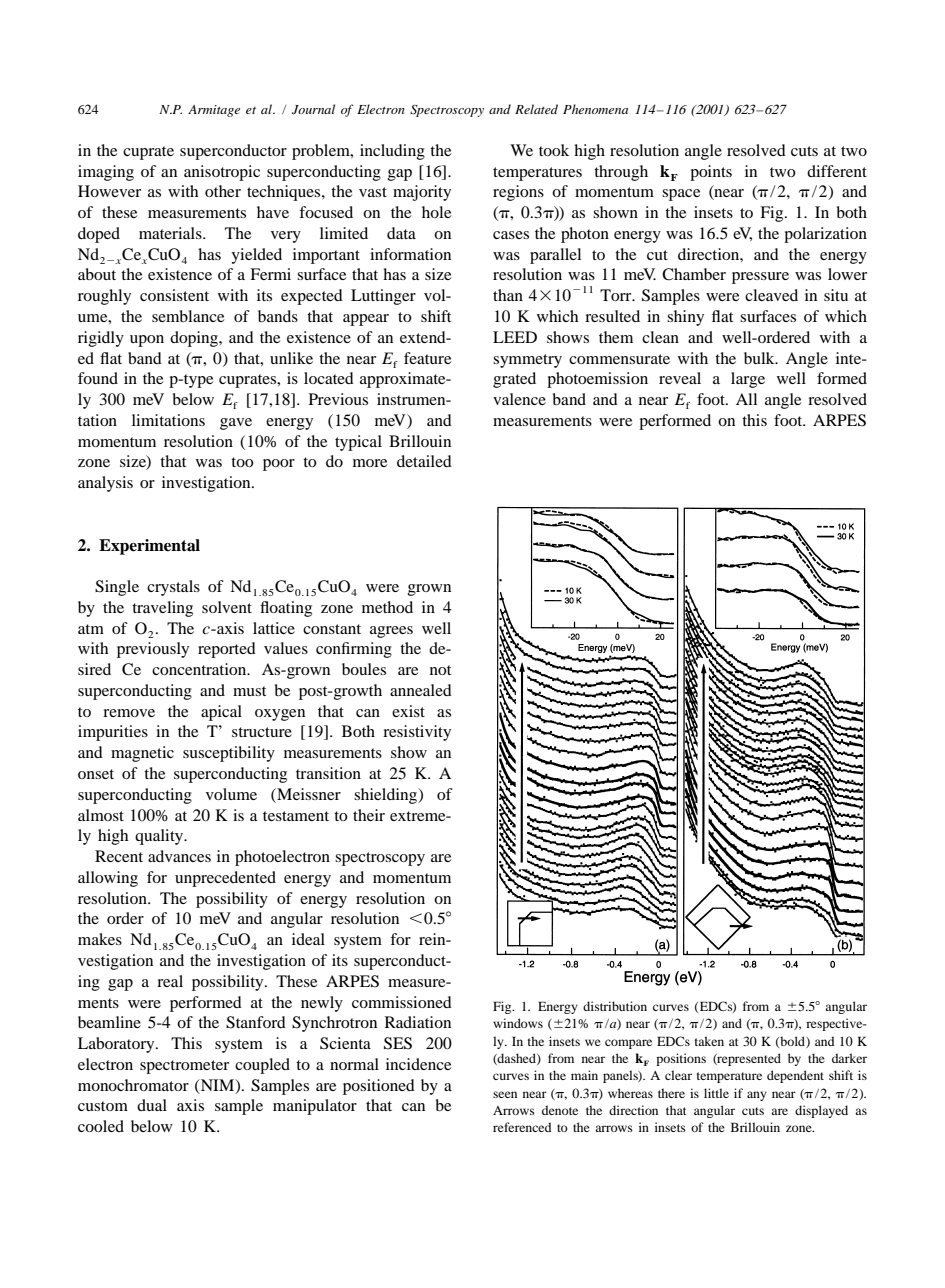 The width and height of the screenshot is (945, 1288). What do you see at coordinates (369, 815) in the screenshot?
I see `their` at bounding box center [369, 815].
